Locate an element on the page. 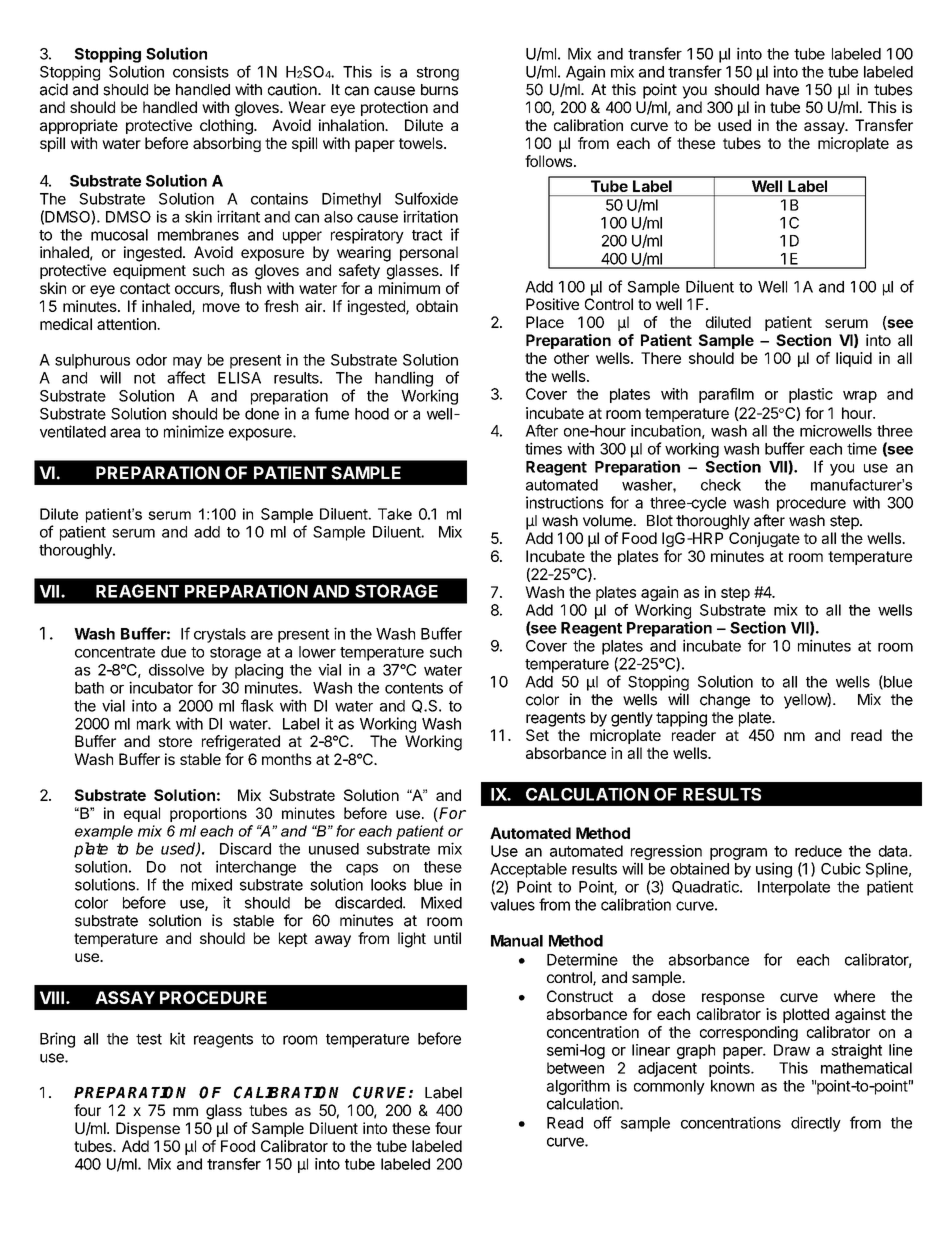  have is located at coordinates (782, 90).
